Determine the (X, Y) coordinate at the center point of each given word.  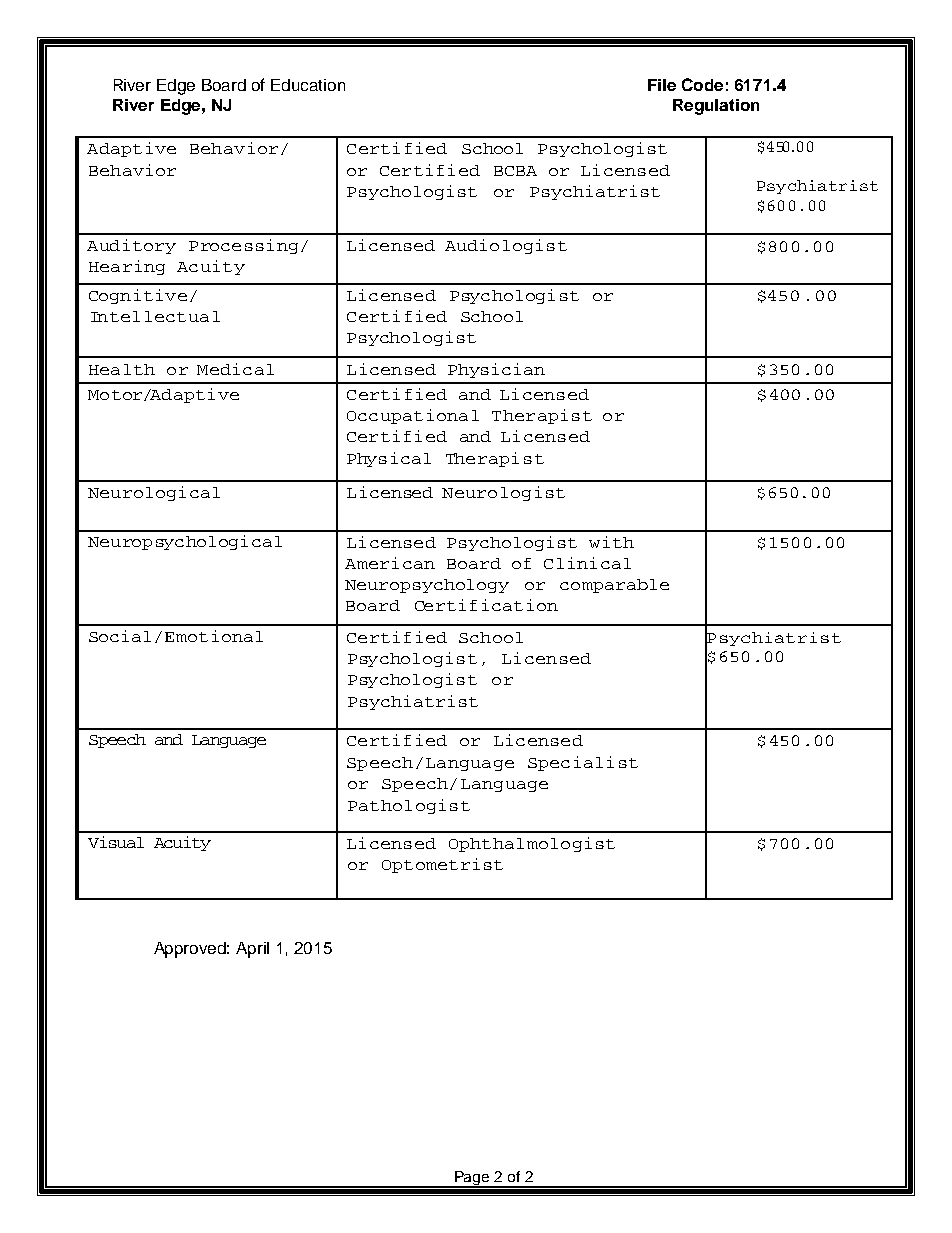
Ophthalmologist (532, 844)
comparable (614, 586)
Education (308, 85)
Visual (116, 842)
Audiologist (506, 246)
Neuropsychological (185, 542)
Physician (496, 370)
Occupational (413, 416)
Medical (235, 369)
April (252, 950)
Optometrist (442, 865)
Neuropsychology (427, 586)
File (662, 85)
